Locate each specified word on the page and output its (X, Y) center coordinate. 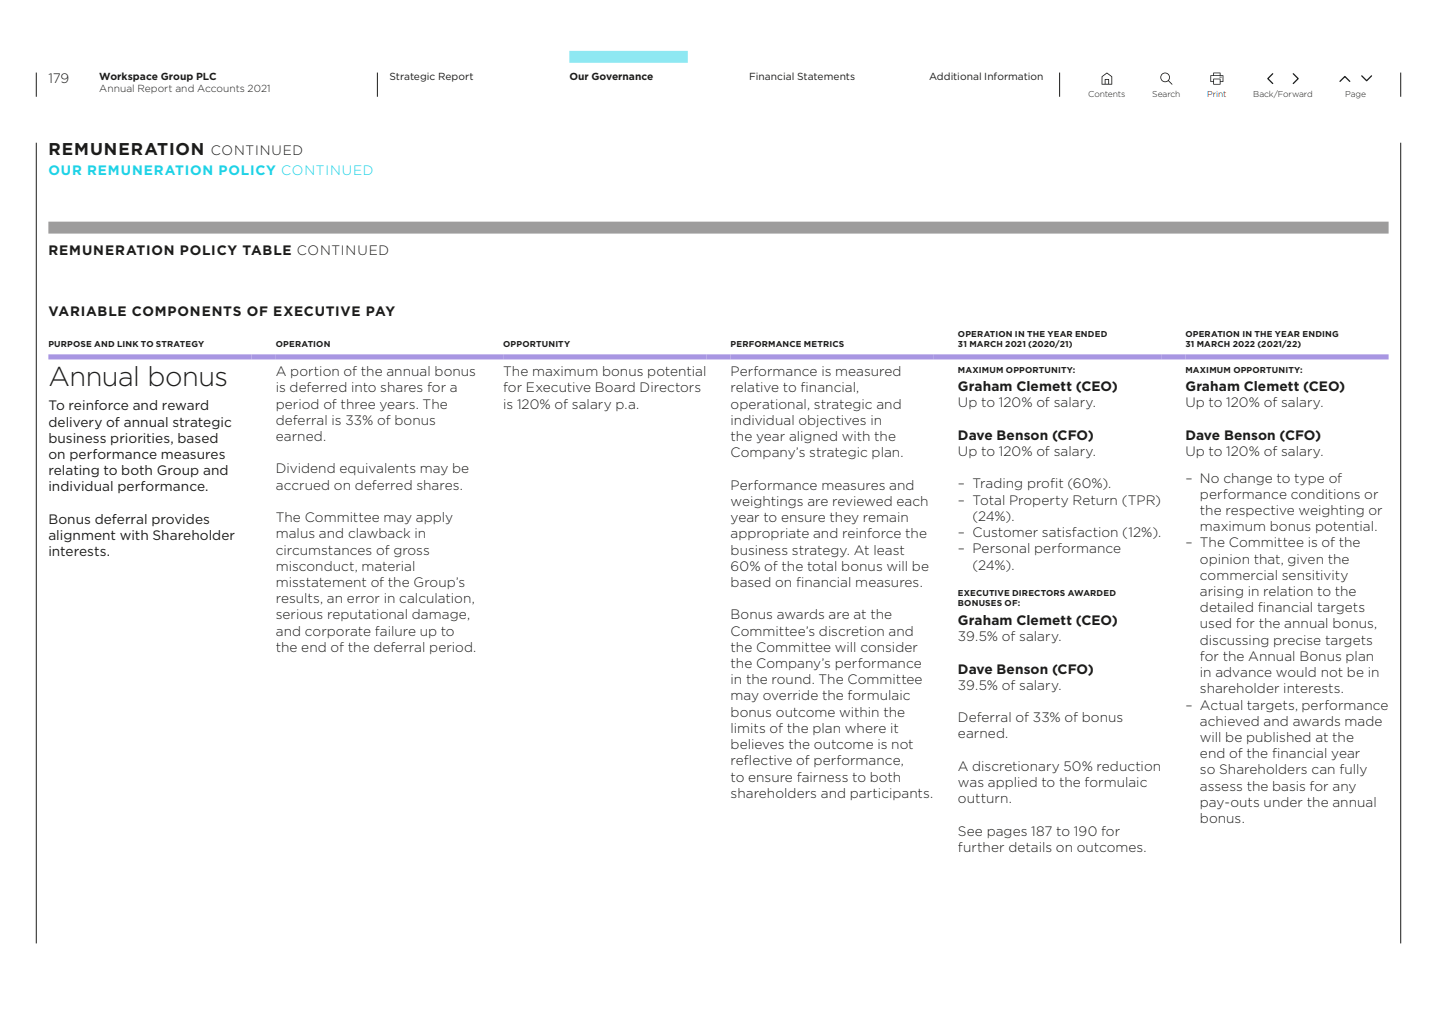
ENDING (1321, 334)
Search (1166, 94)
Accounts (220, 88)
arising (1221, 592)
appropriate (770, 534)
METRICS (824, 344)
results (298, 598)
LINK (128, 344)
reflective (761, 760)
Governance (622, 76)
